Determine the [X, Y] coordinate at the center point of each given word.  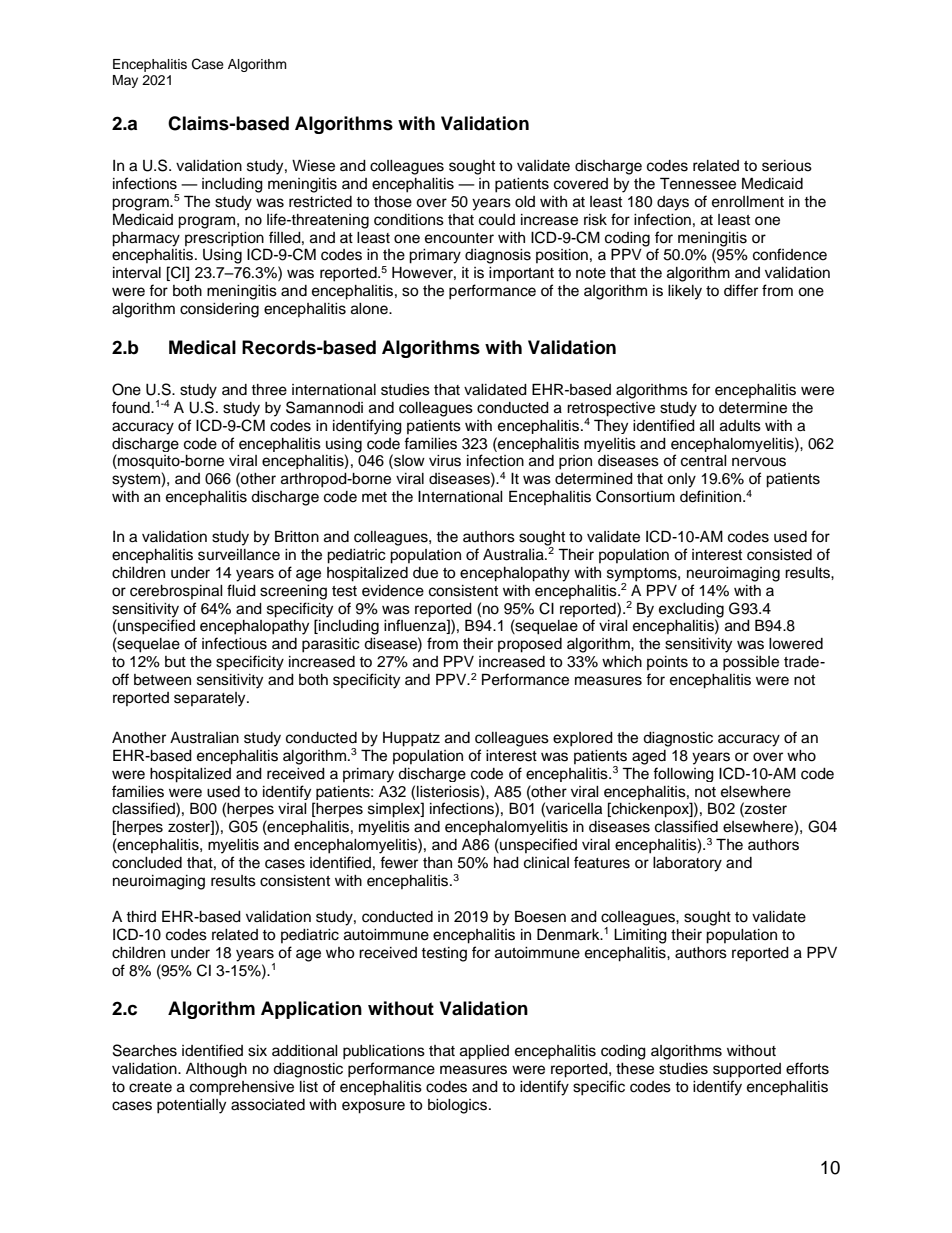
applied [484, 1052]
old [525, 202]
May [125, 81]
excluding [691, 610]
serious [787, 166]
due [425, 573]
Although [216, 1070]
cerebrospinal [176, 592]
